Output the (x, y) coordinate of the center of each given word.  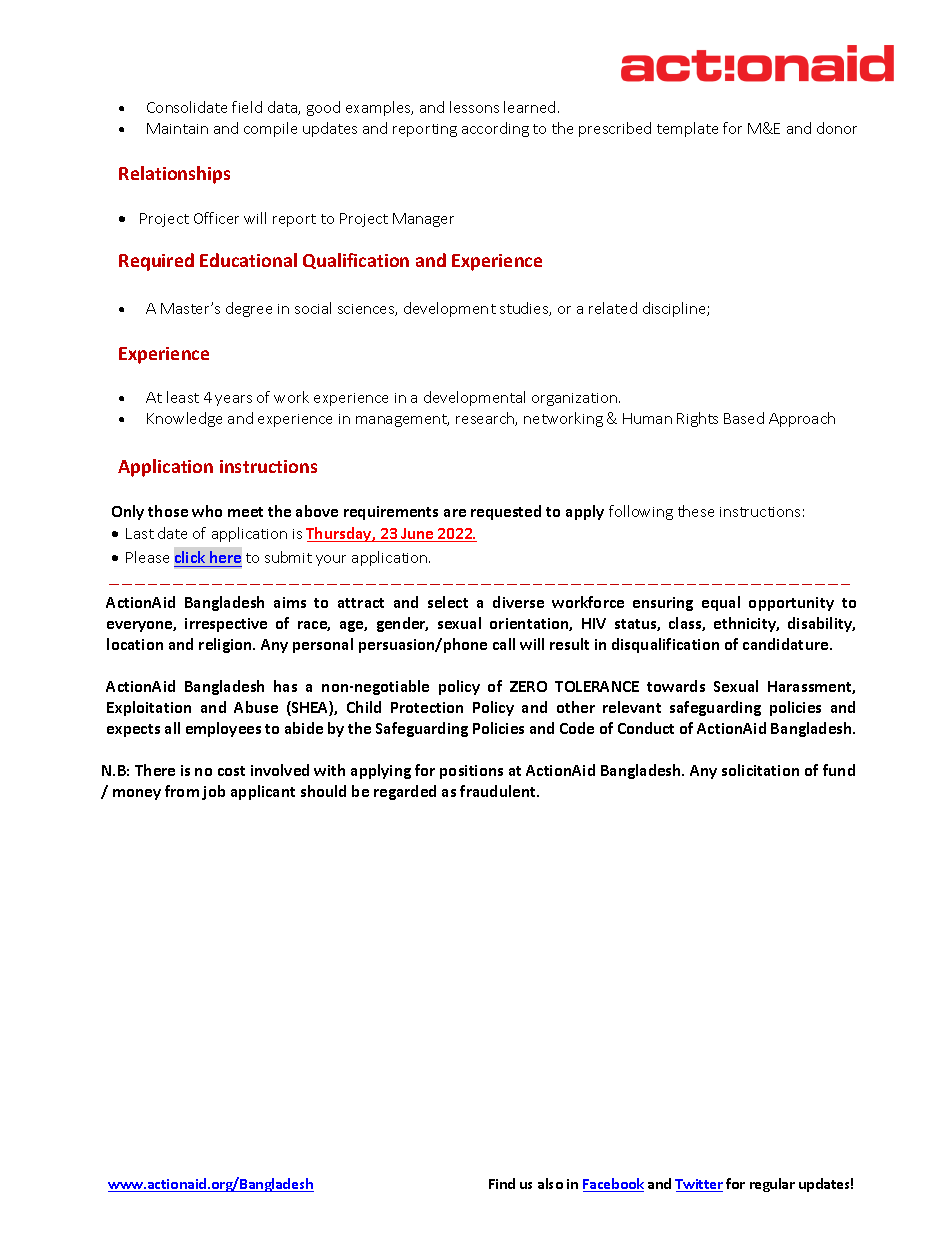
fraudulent (499, 791)
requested (506, 512)
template (687, 129)
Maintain (177, 128)
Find (502, 1183)
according (495, 129)
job (213, 792)
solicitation (760, 770)
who (207, 511)
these (696, 511)
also (550, 1183)
